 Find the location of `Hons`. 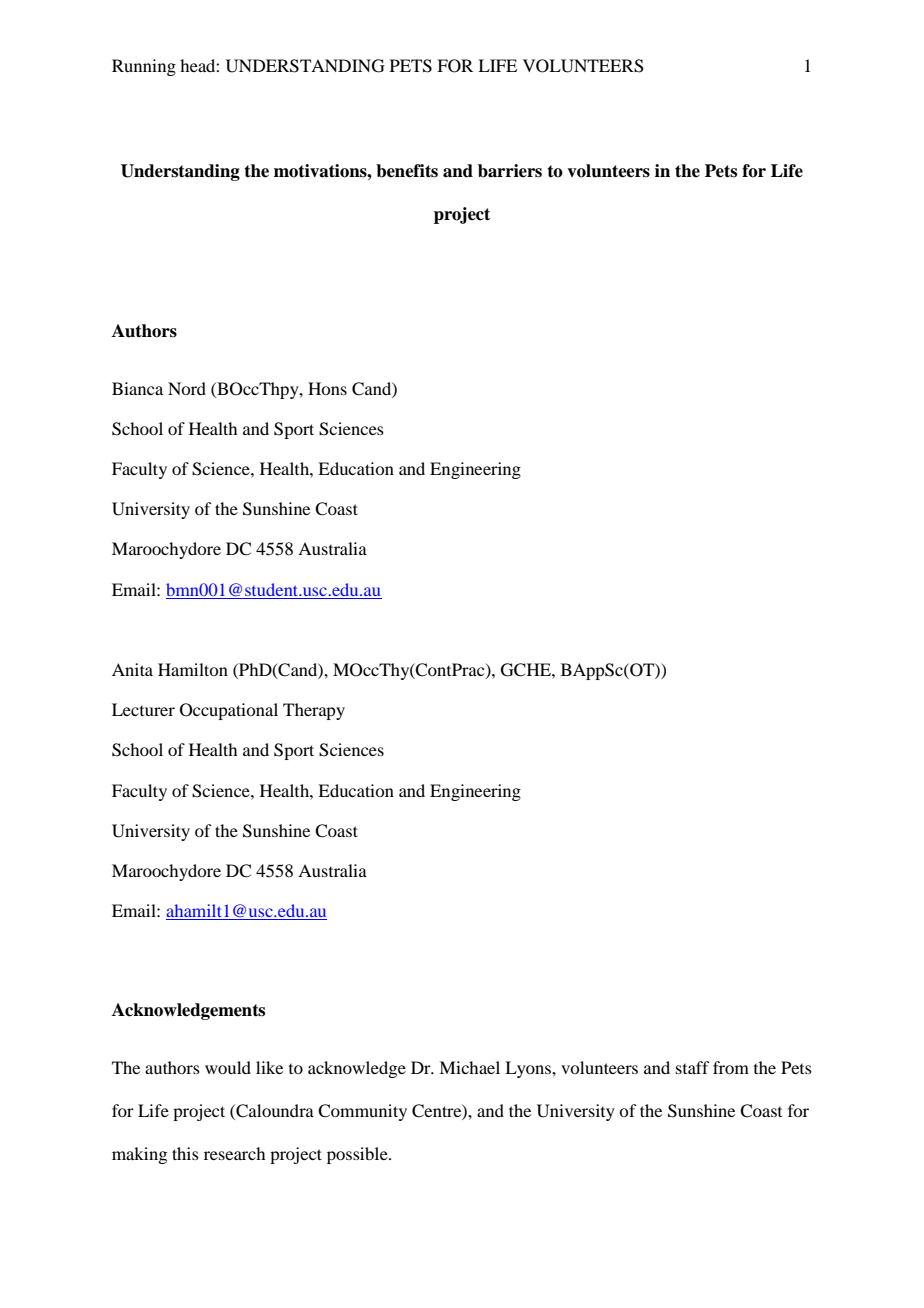

Hons is located at coordinates (327, 388).
